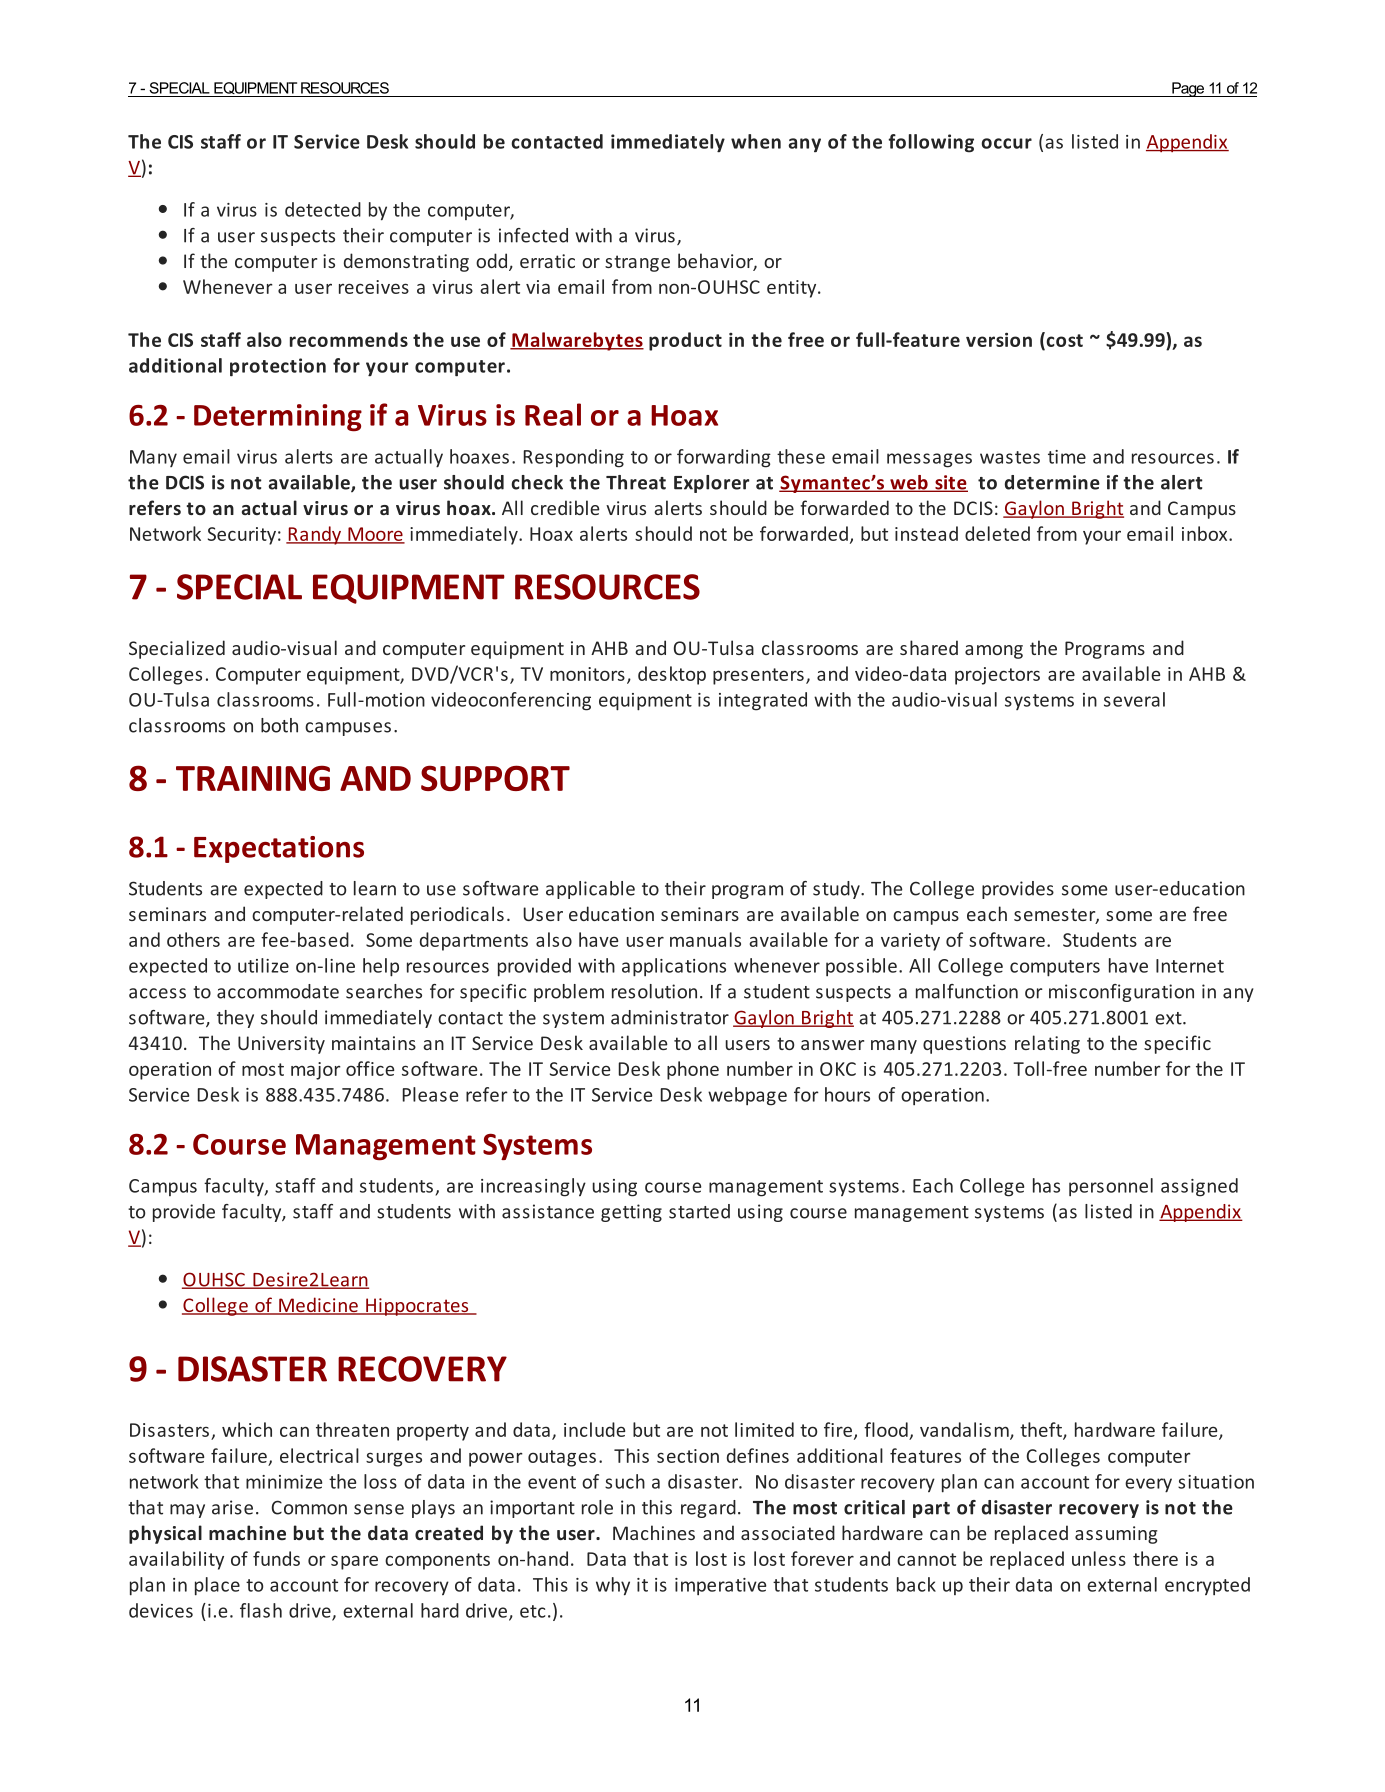 Image resolution: width=1385 pixels, height=1792 pixels. I want to click on started, so click(699, 1211).
